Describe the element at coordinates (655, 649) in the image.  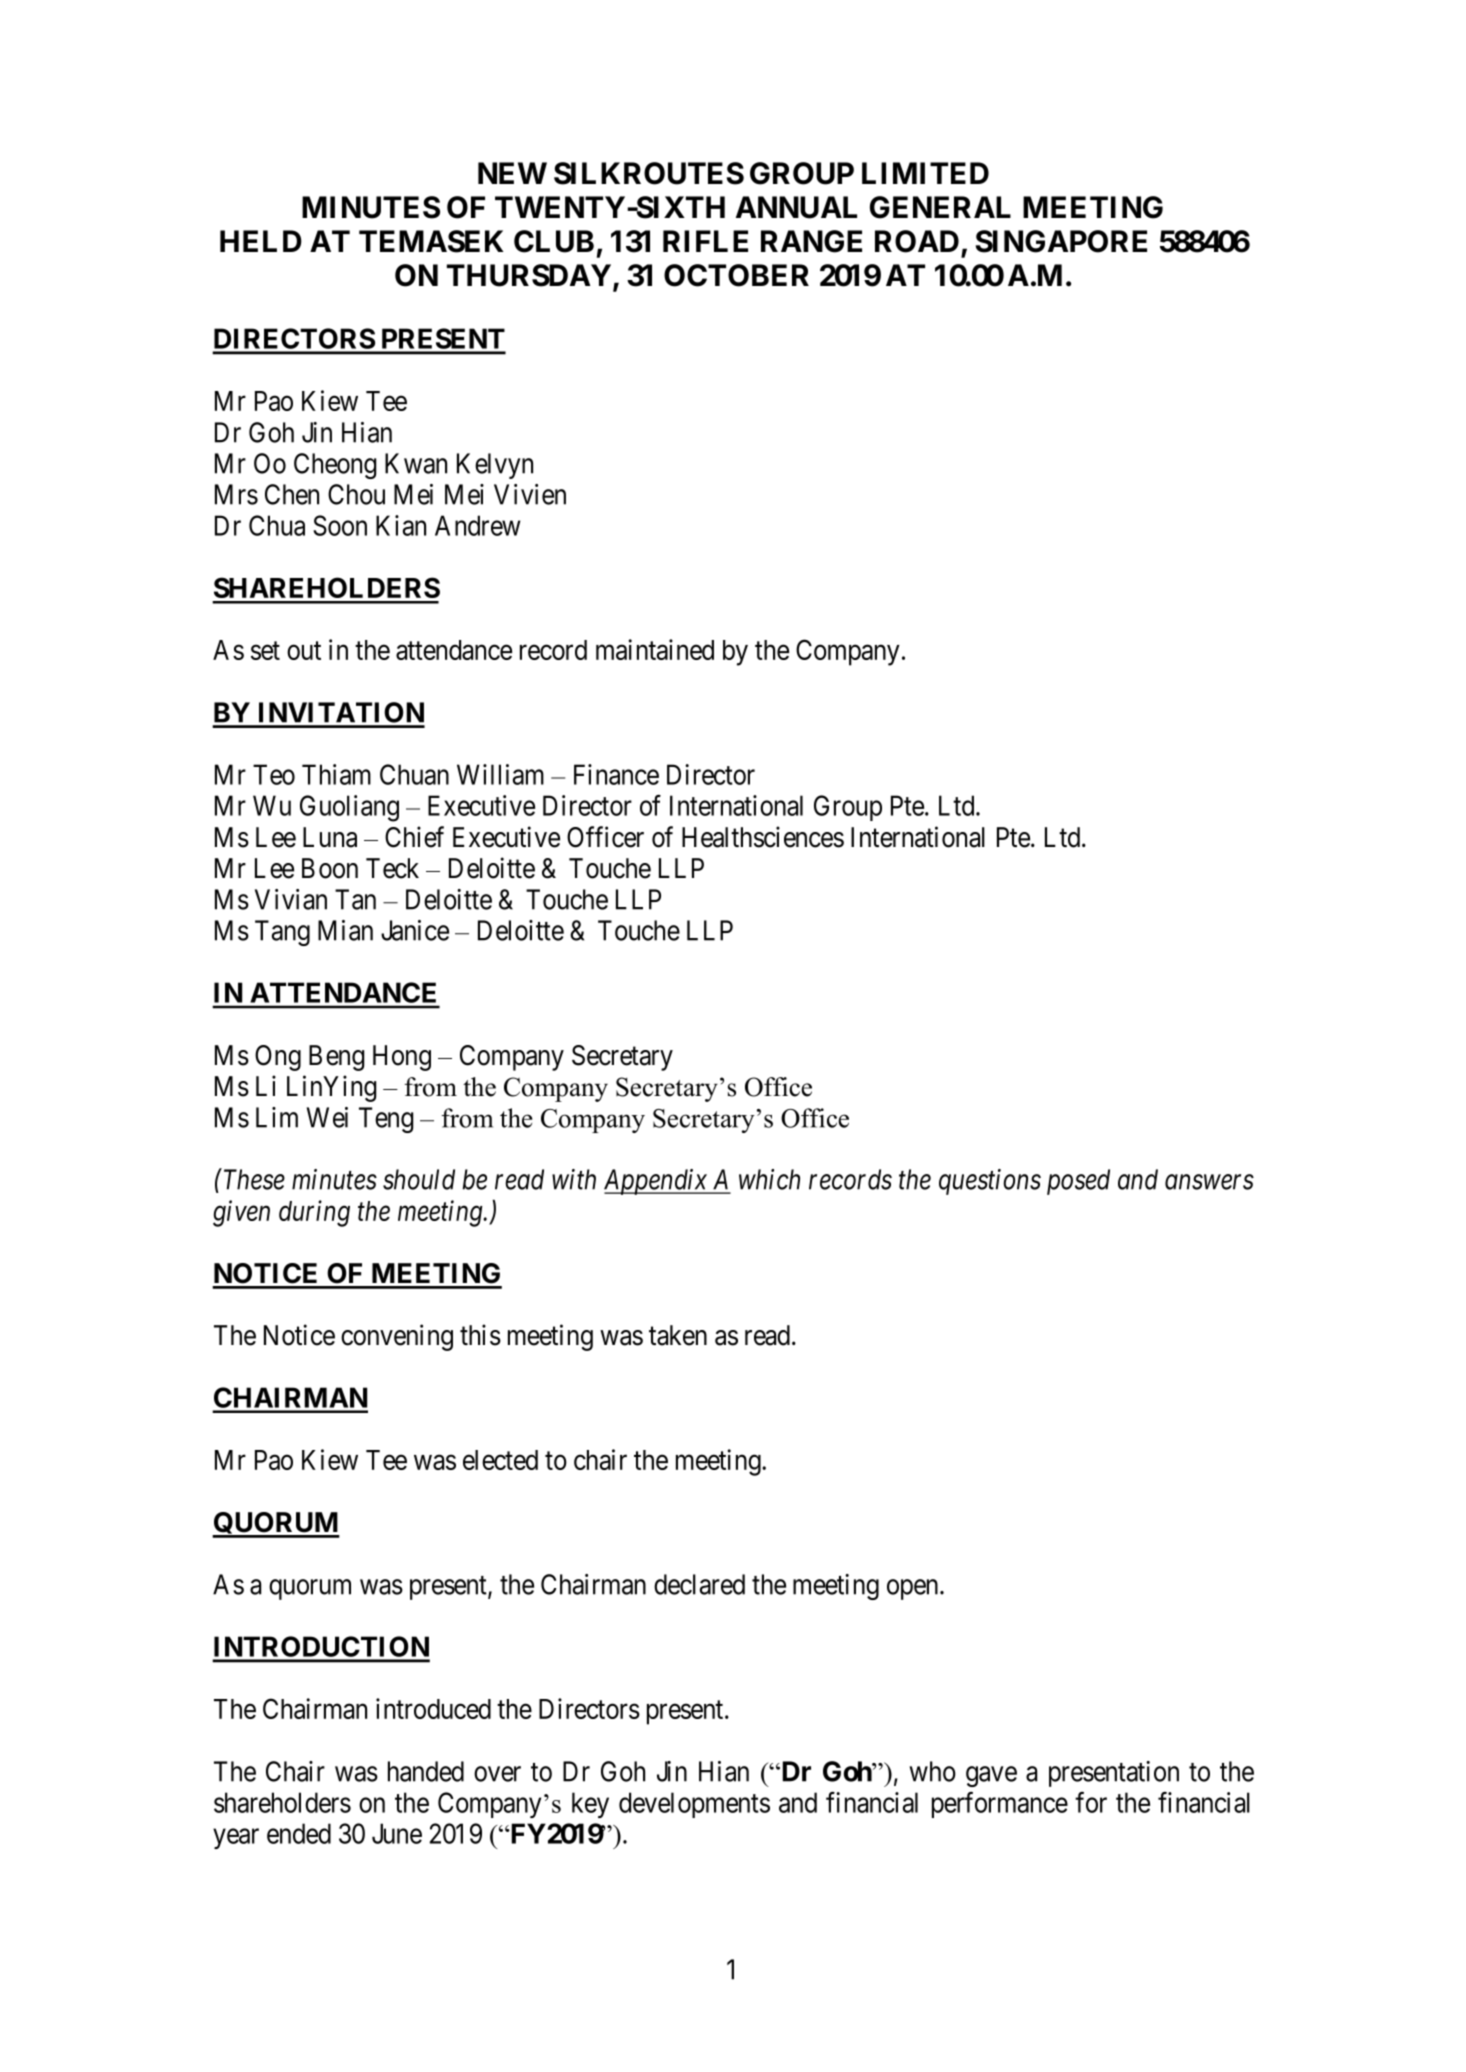
I see `maintained` at that location.
